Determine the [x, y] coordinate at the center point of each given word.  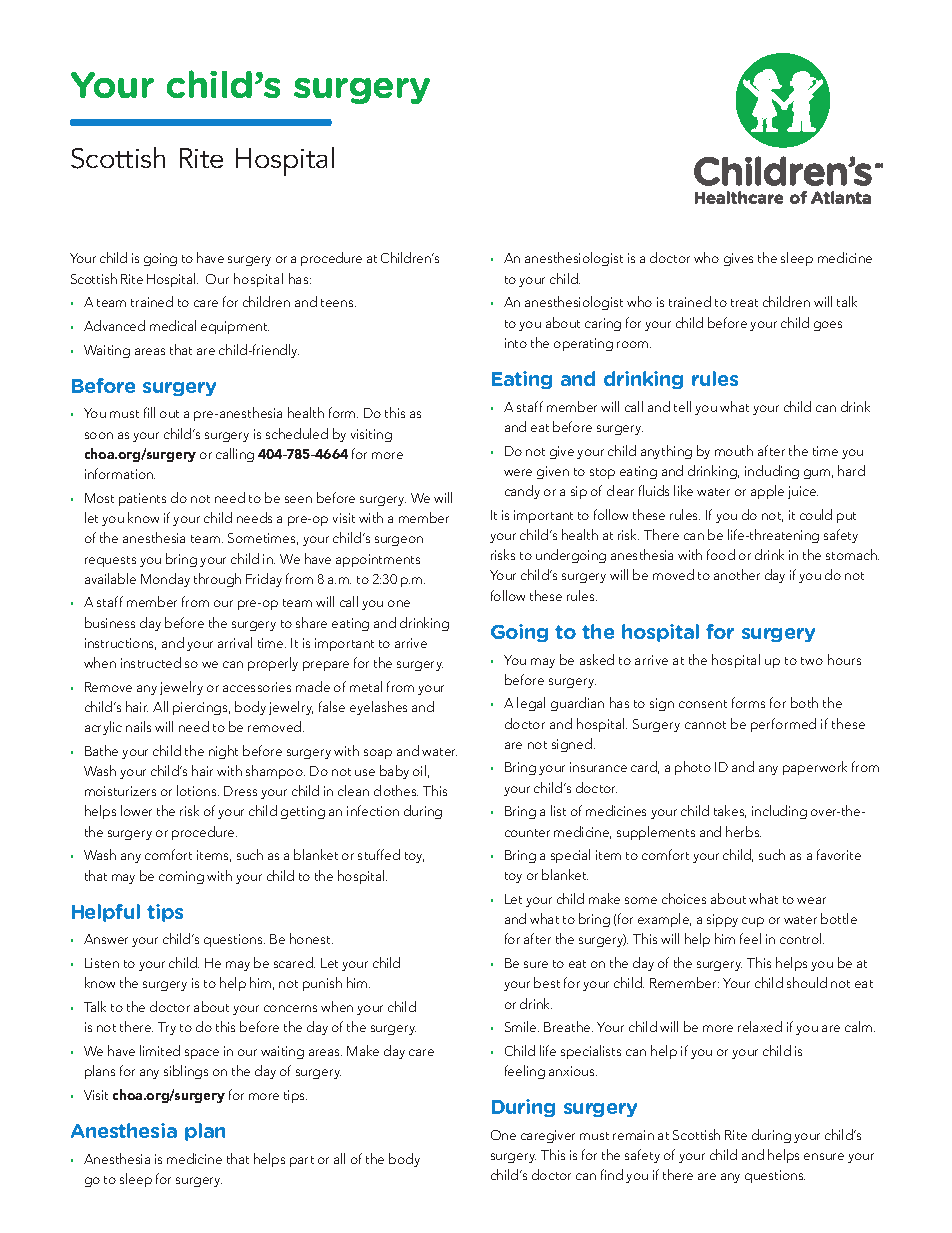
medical [173, 325]
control [802, 938]
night [223, 752]
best [547, 982]
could [816, 514]
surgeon [399, 541]
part [302, 1161]
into [516, 343]
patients [142, 499]
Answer [106, 939]
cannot [705, 725]
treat [744, 303]
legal [531, 704]
